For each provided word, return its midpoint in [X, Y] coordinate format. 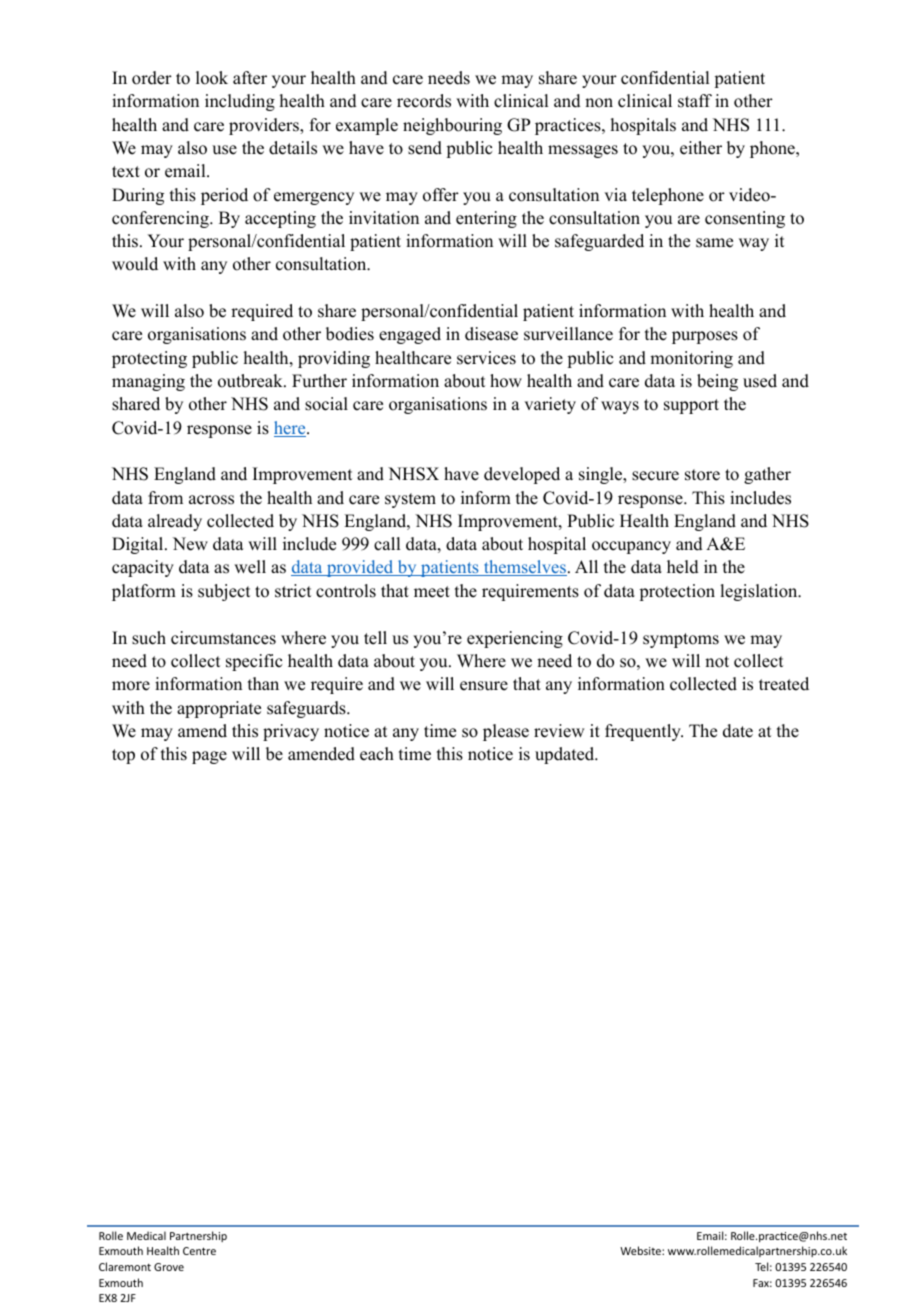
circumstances [223, 638]
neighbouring [452, 126]
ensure [484, 686]
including [240, 102]
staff [695, 101]
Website [641, 1250]
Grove [169, 1267]
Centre [199, 1251]
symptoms [681, 640]
